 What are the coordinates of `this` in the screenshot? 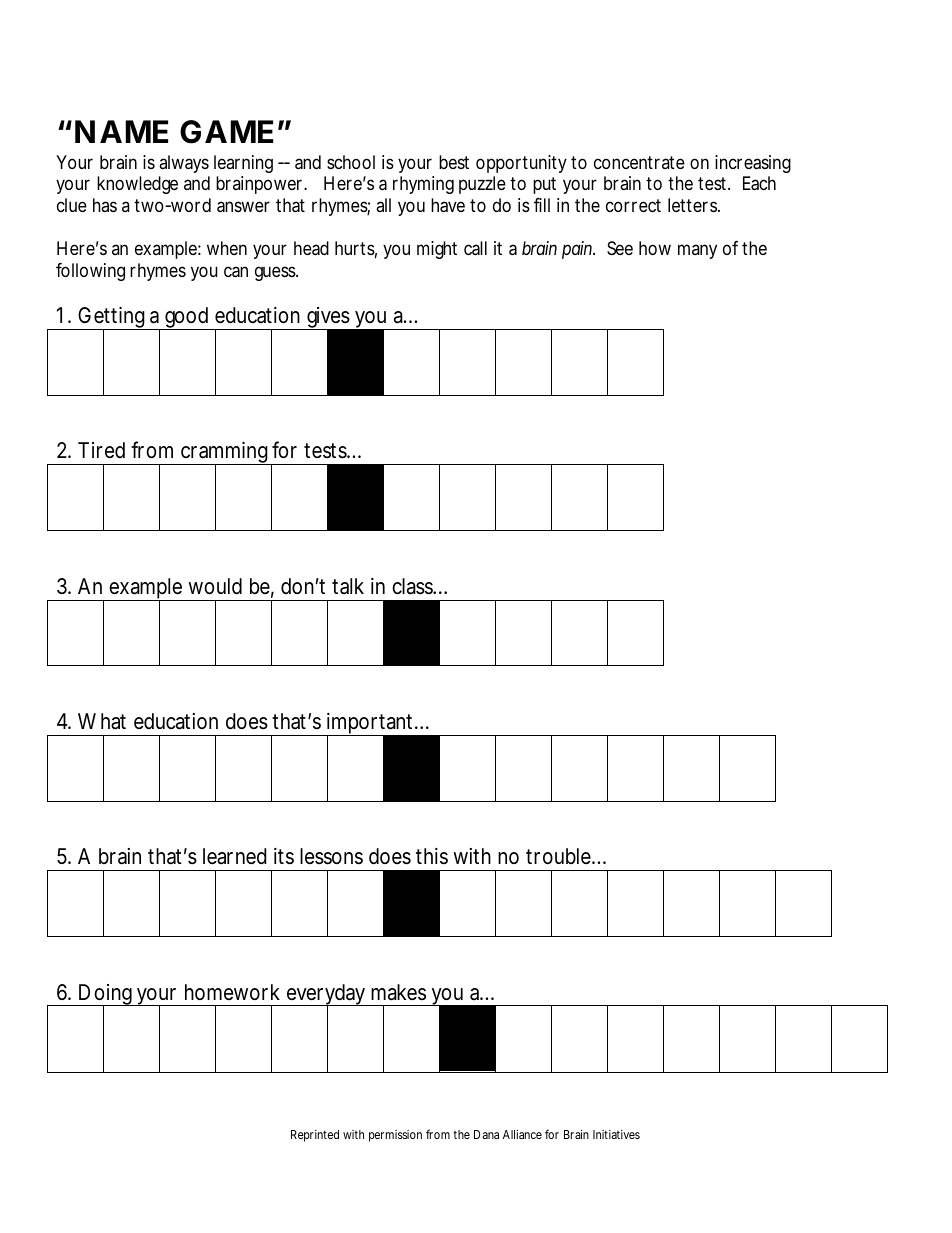 It's located at (432, 856).
